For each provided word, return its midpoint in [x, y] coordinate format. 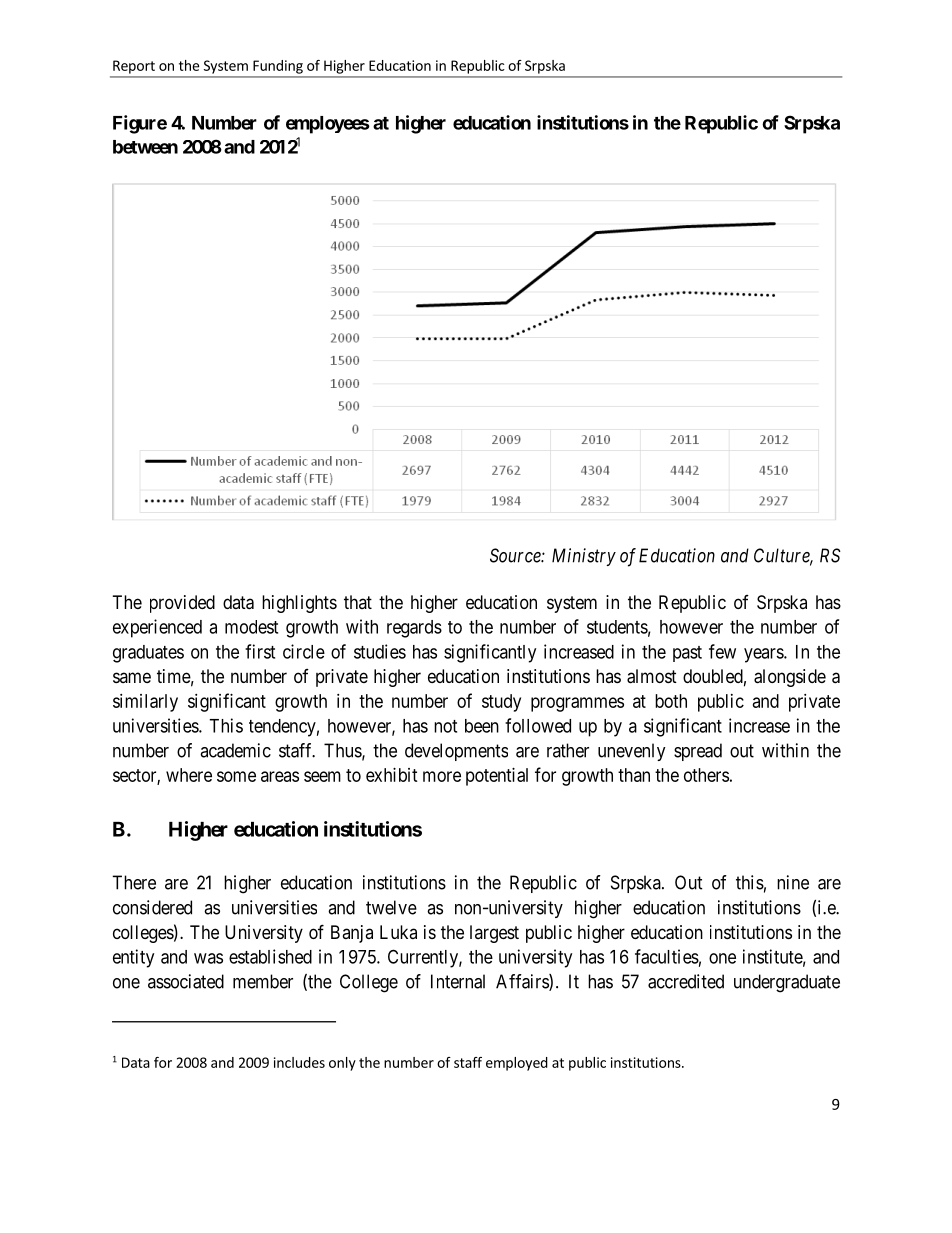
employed [517, 1064]
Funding [278, 67]
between [145, 147]
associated [186, 981]
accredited [686, 981]
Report [134, 67]
